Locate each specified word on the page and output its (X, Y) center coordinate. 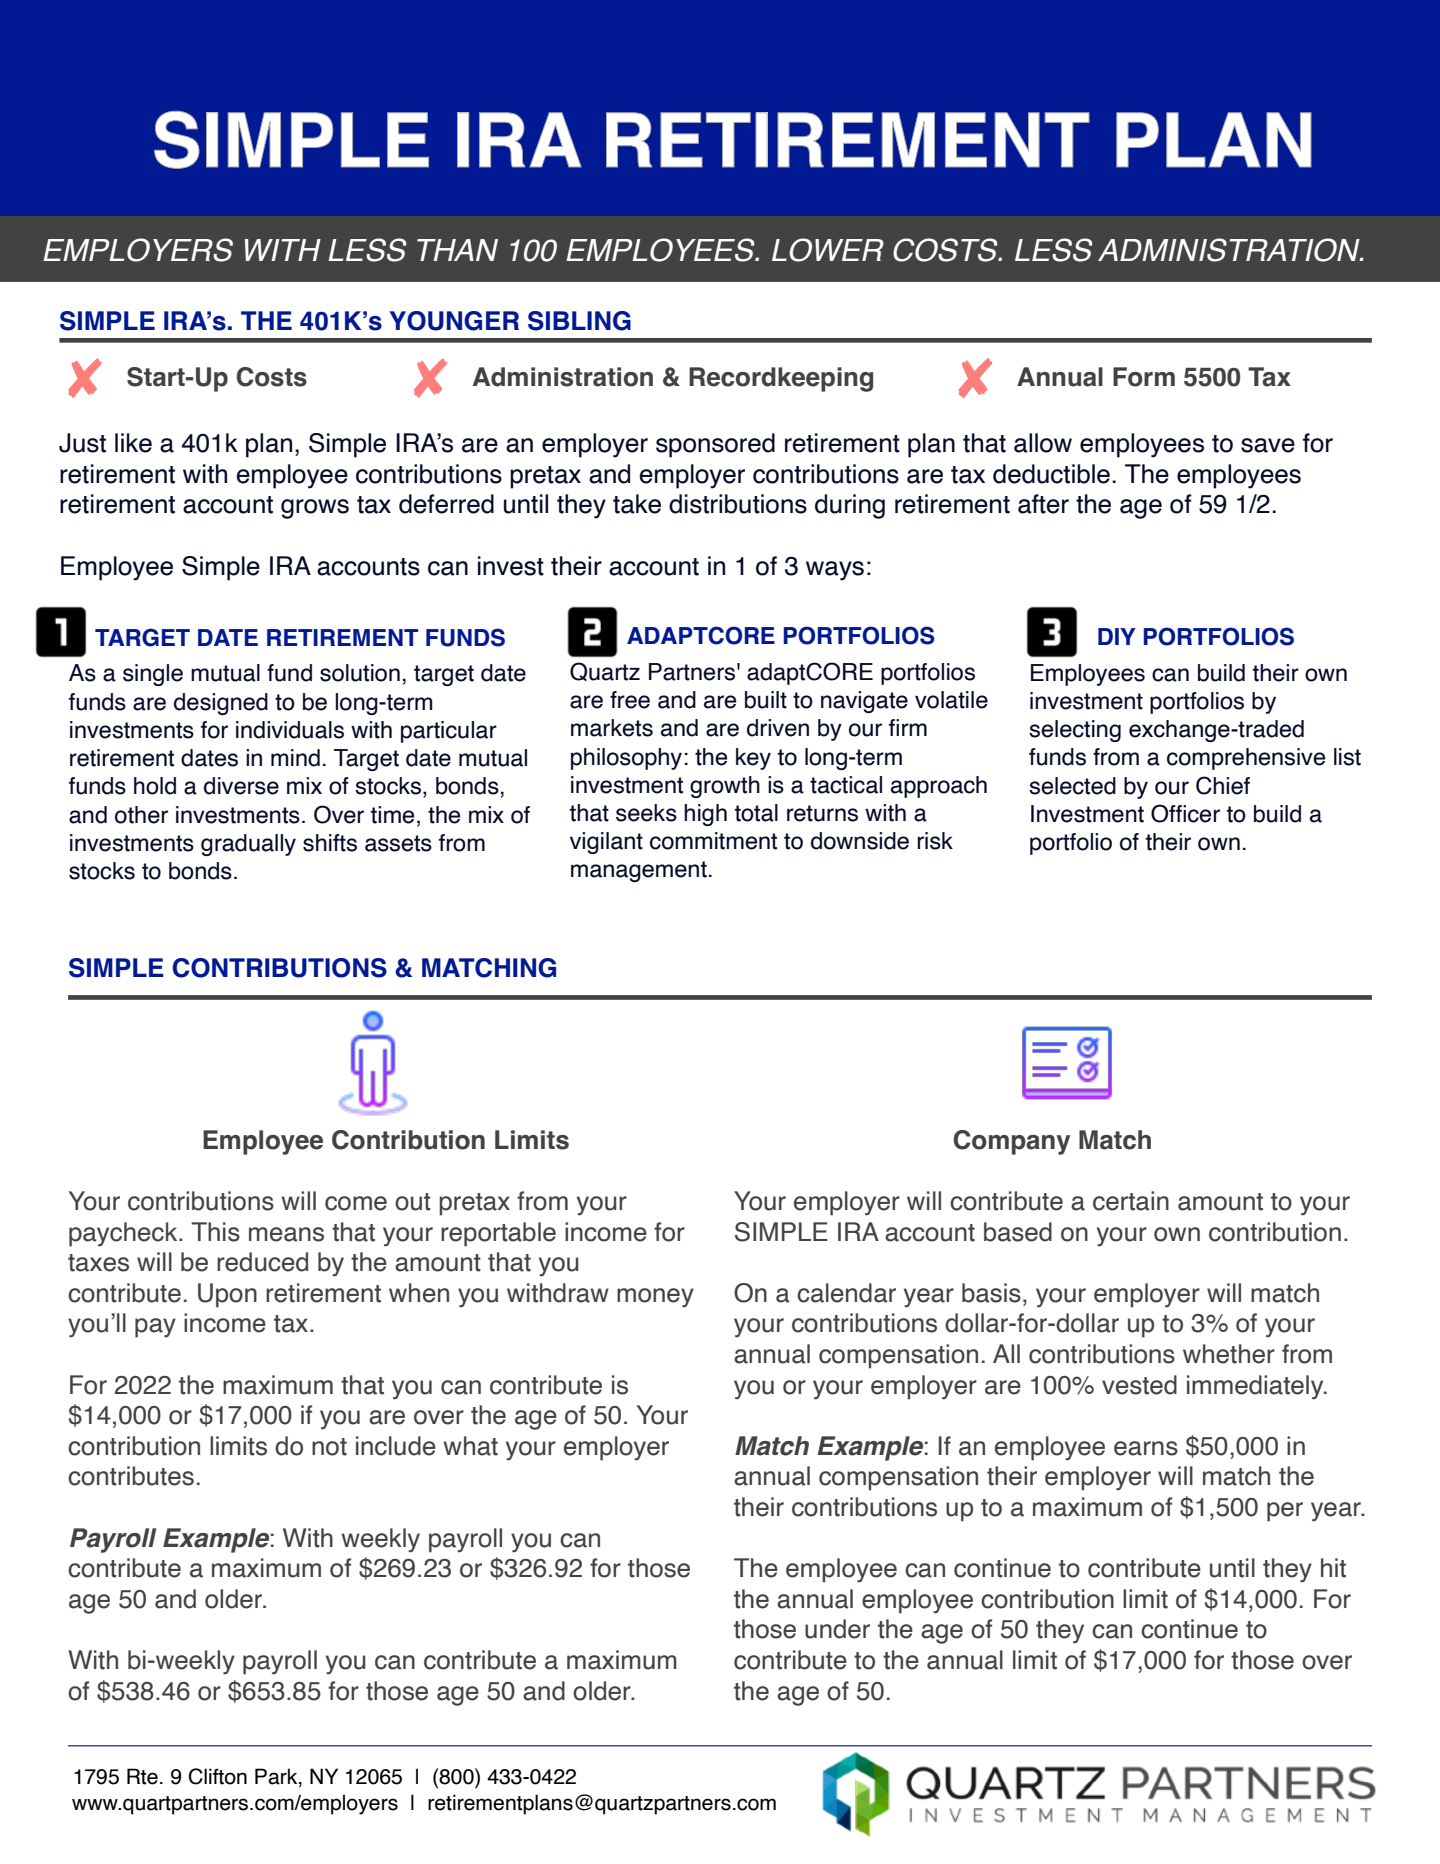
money (655, 1298)
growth (725, 787)
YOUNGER (454, 321)
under (837, 1629)
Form (1144, 377)
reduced (262, 1262)
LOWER (828, 250)
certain (1131, 1201)
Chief (1223, 785)
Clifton (218, 1776)
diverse (241, 786)
